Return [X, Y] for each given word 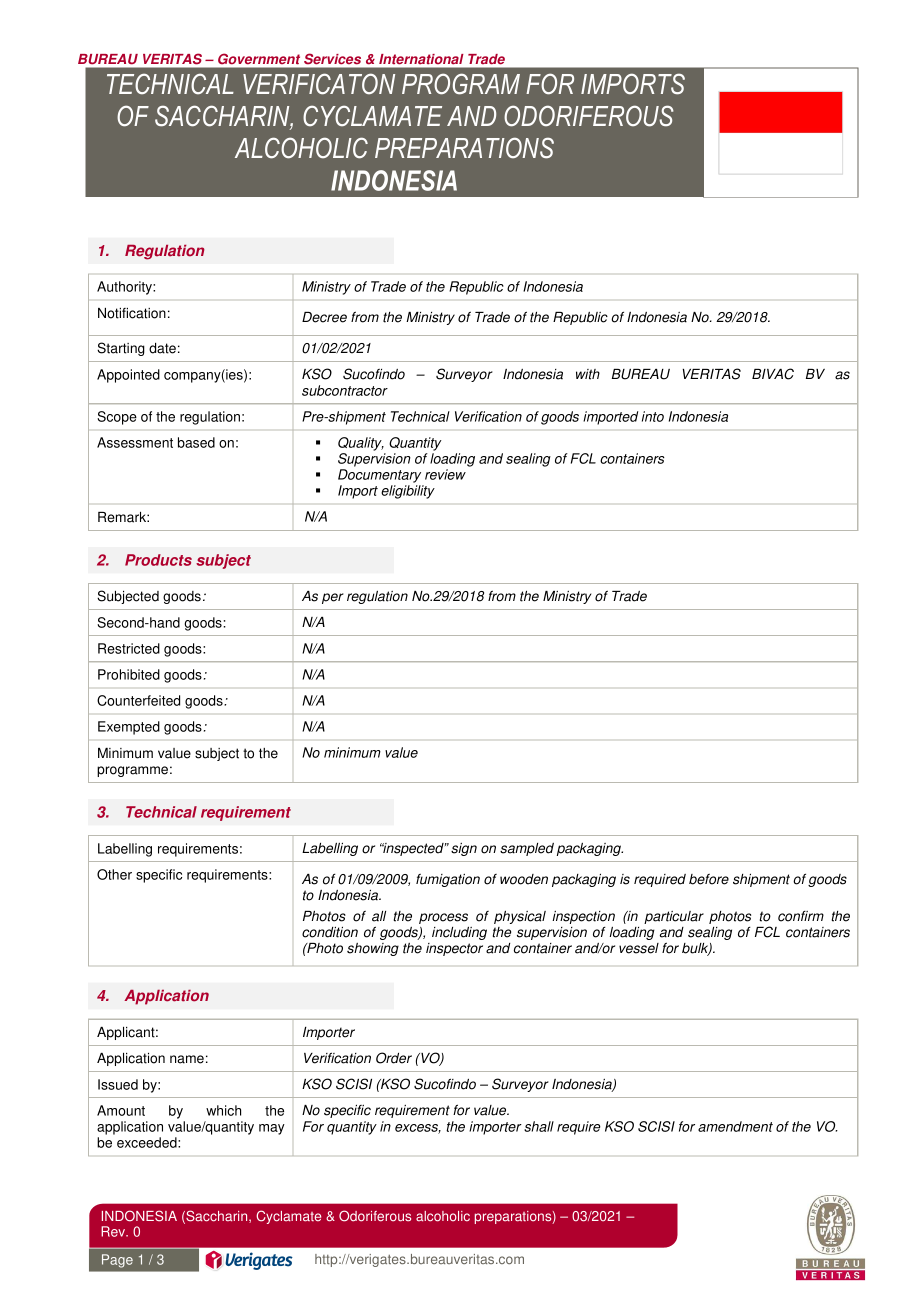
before [709, 879]
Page [117, 1261]
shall [539, 1126]
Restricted [129, 648]
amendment [735, 1126]
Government [259, 59]
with [588, 374]
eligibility [408, 492]
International [421, 59]
